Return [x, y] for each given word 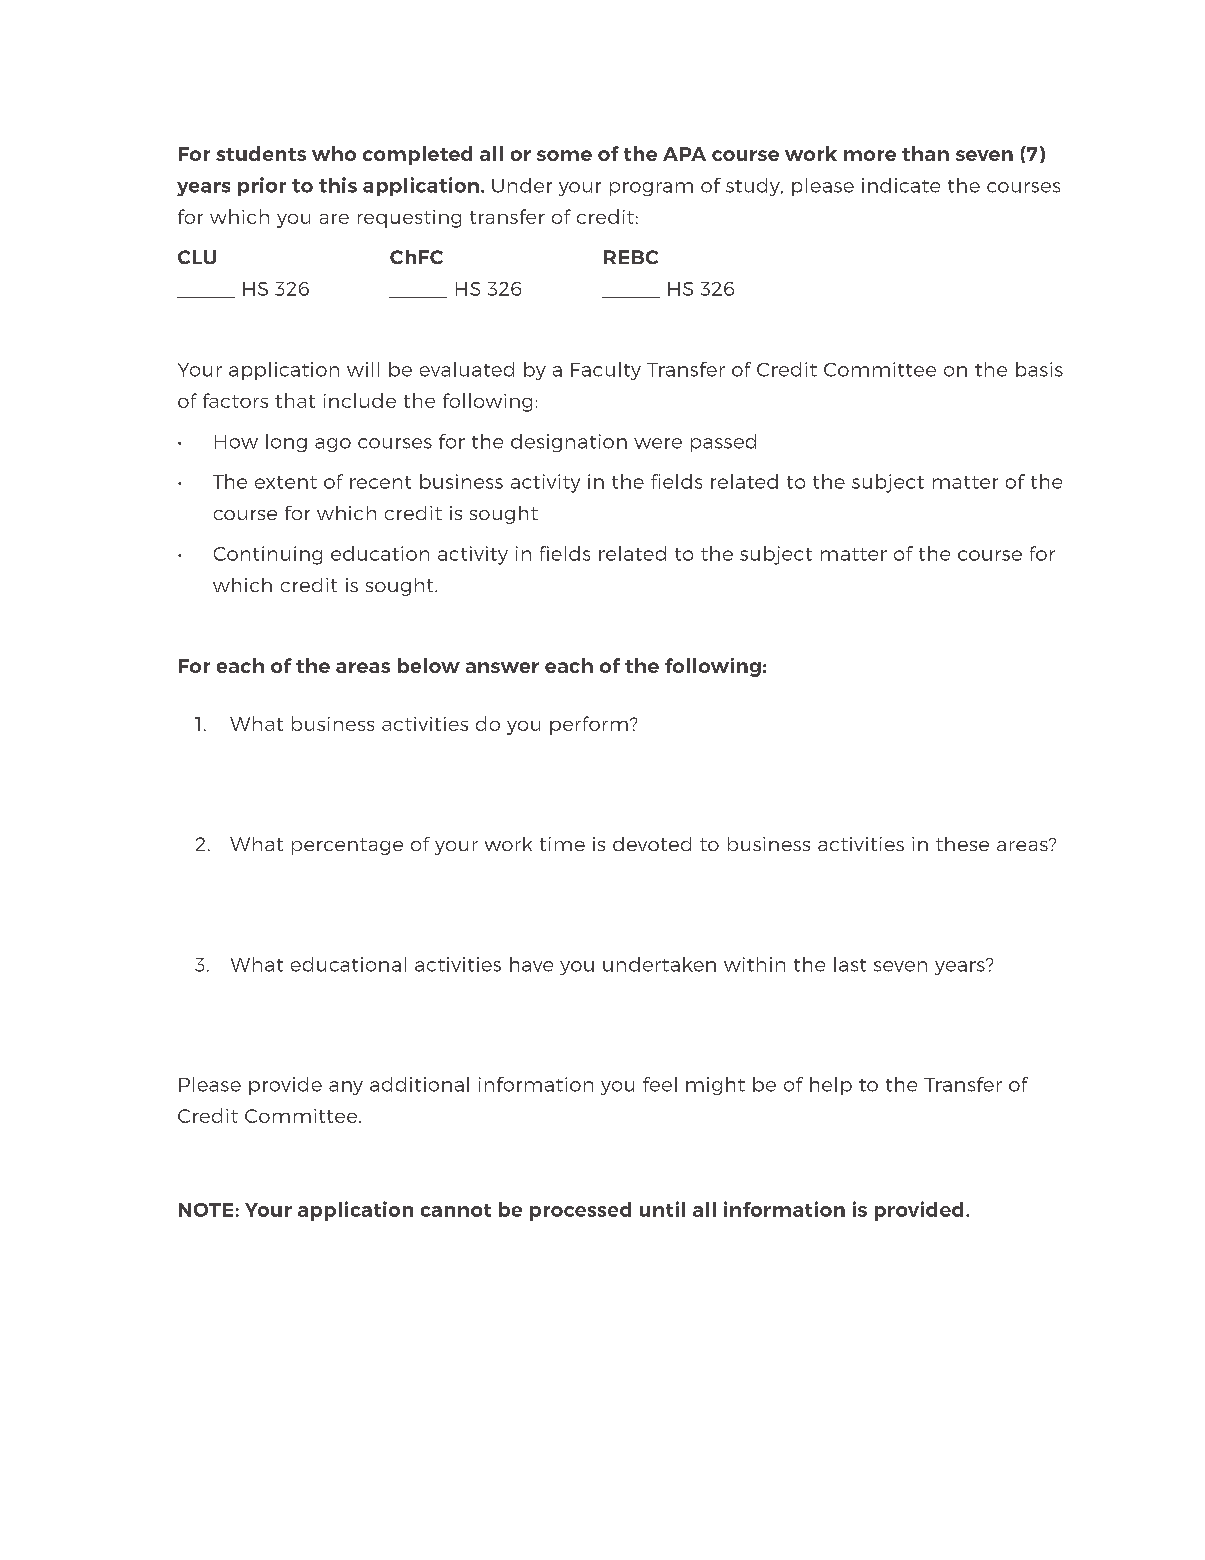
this [338, 185]
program [651, 189]
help [831, 1086]
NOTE [206, 1210]
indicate [901, 185]
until [662, 1209]
